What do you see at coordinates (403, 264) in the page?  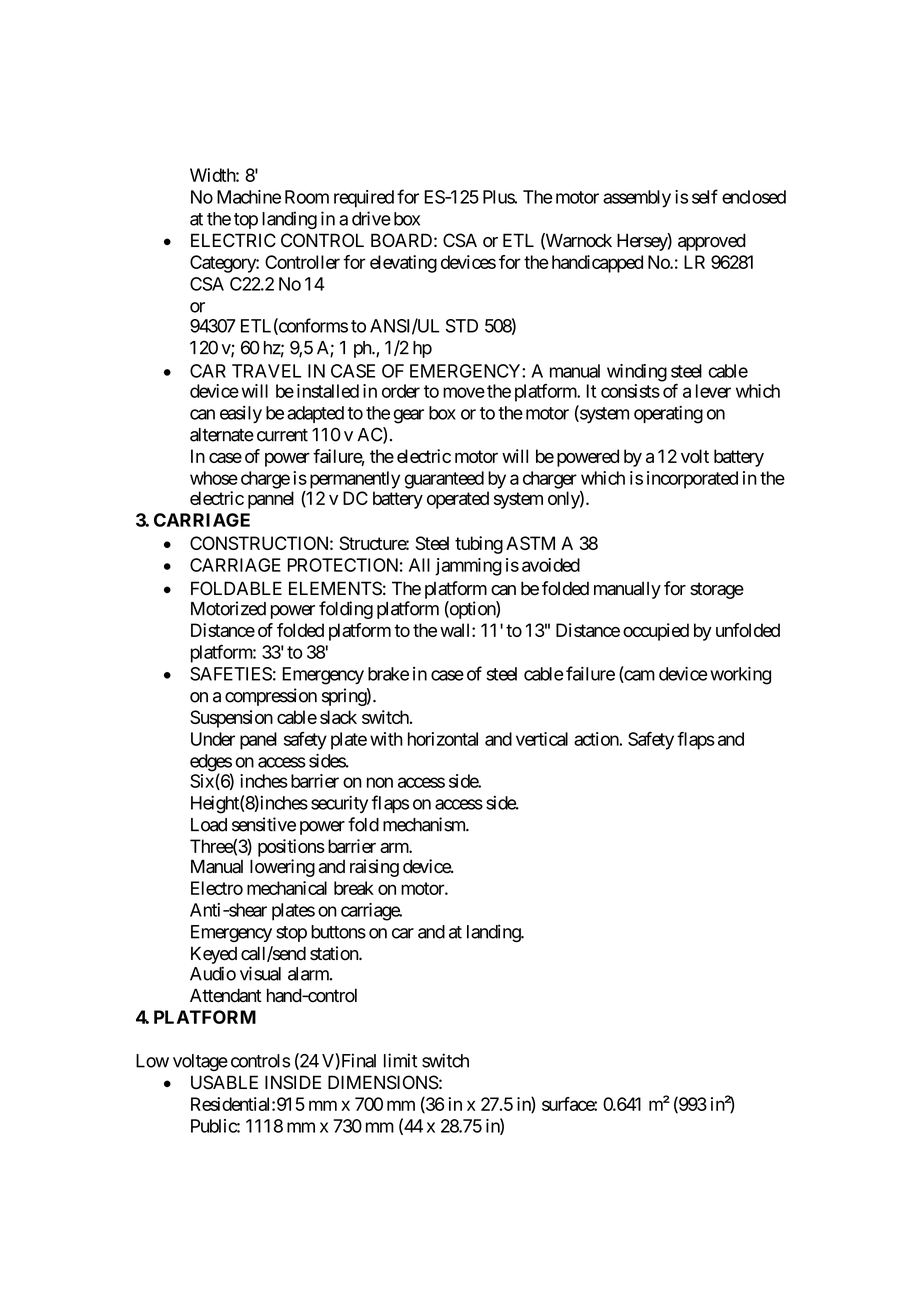 I see `elevating` at bounding box center [403, 264].
